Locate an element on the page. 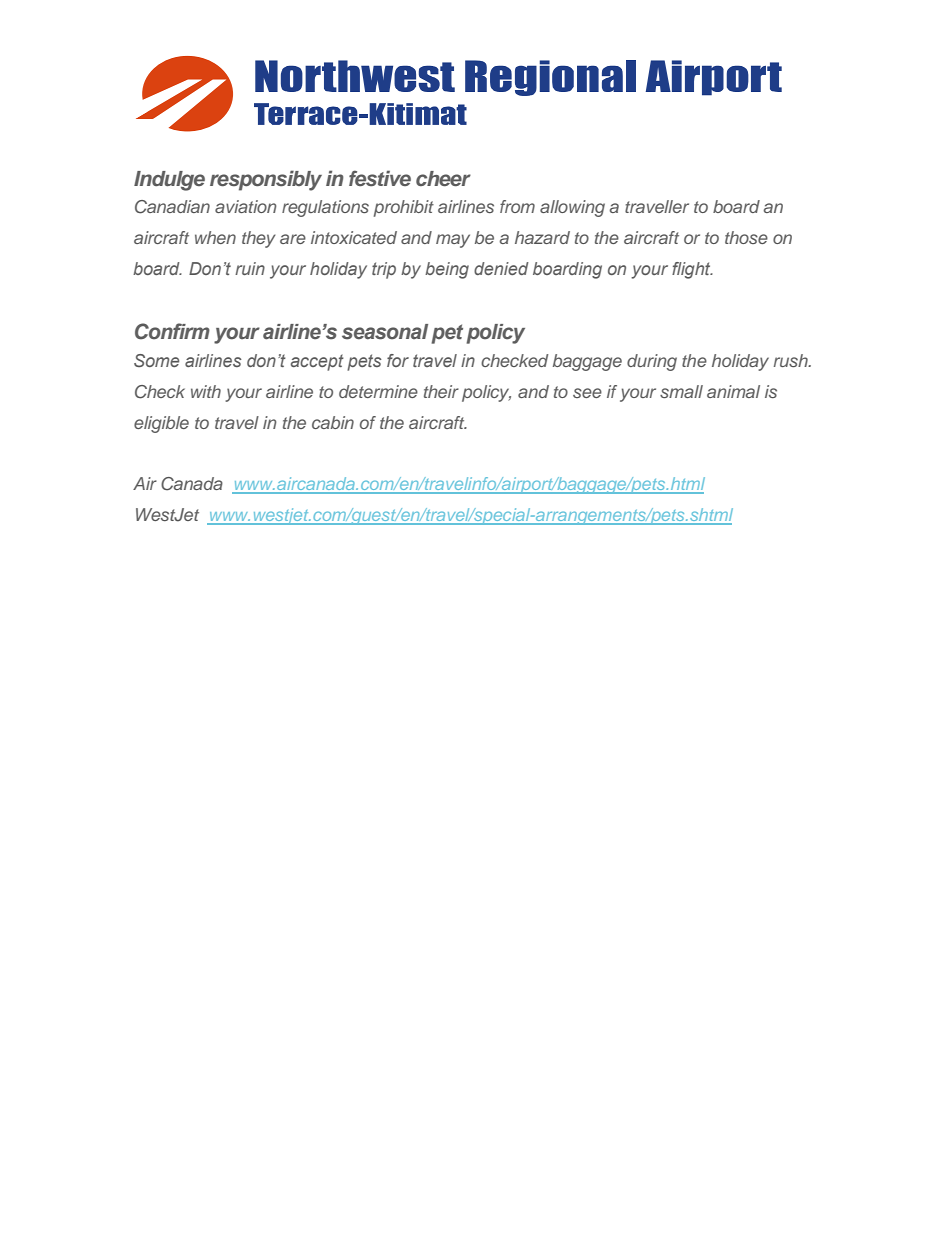  eligible is located at coordinates (161, 424).
